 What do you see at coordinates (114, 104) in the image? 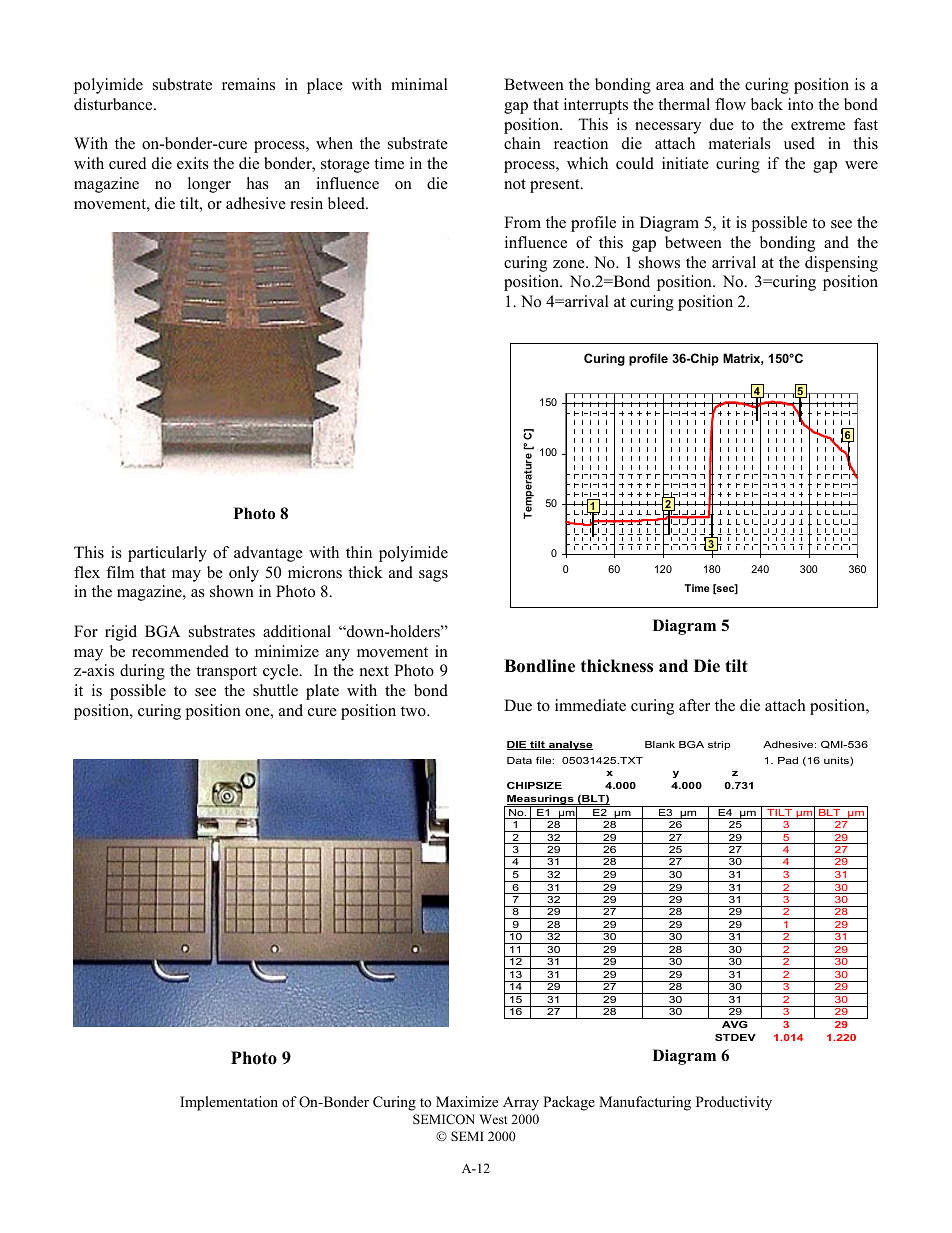
I see `disturbance` at bounding box center [114, 104].
